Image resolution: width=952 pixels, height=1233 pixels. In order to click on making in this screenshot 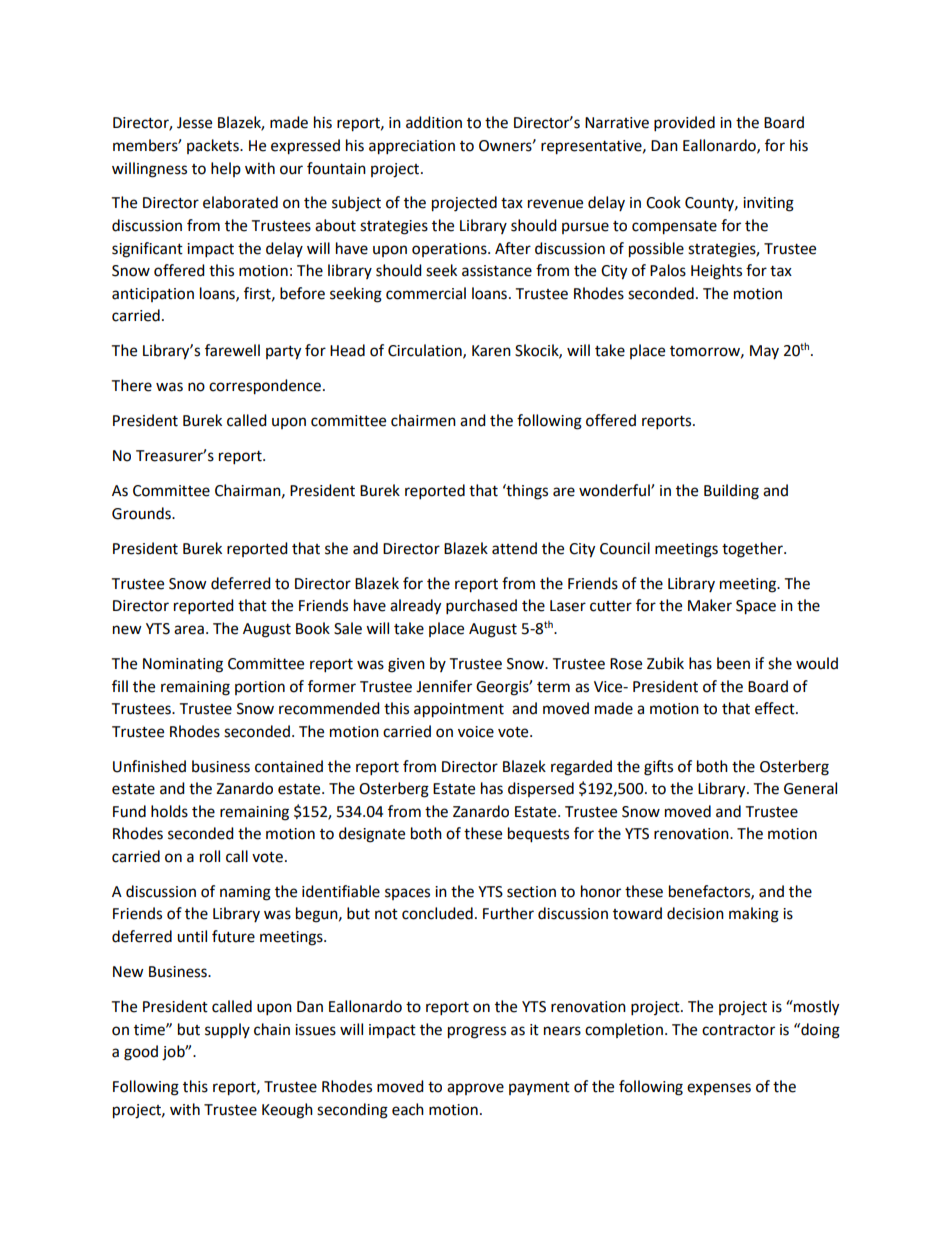, I will do `click(754, 915)`.
